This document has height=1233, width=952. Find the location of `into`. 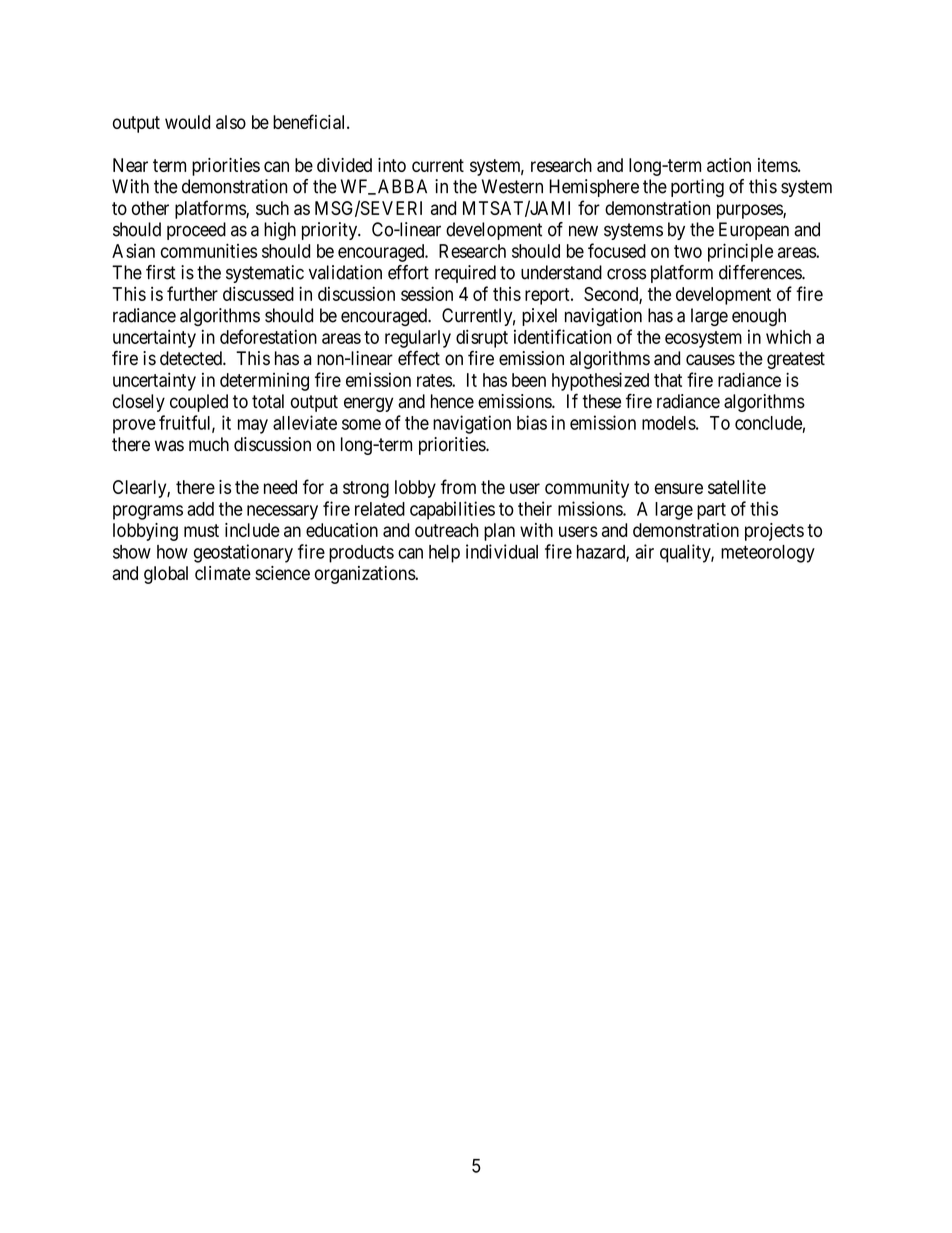

into is located at coordinates (392, 165).
